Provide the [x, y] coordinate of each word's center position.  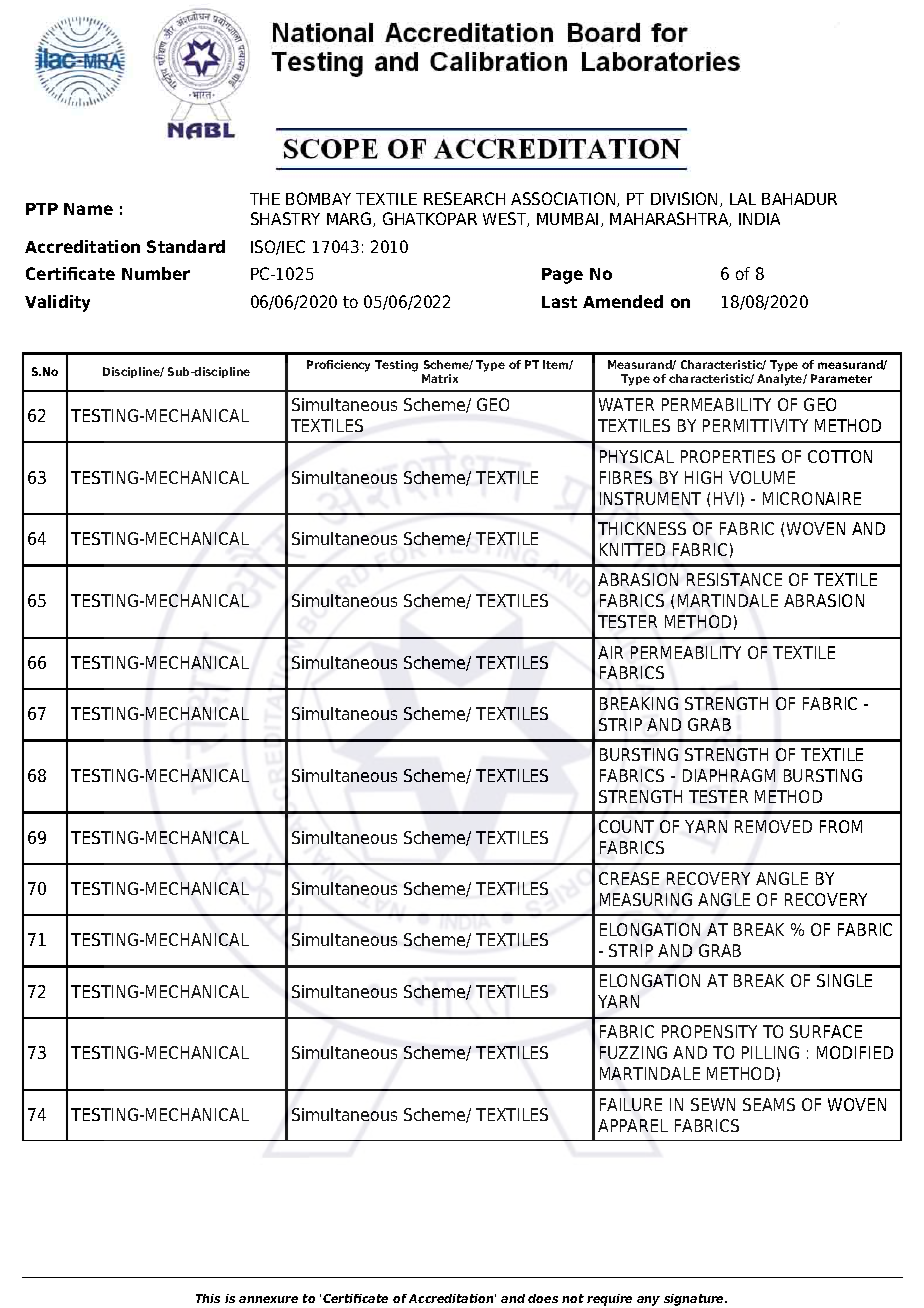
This [208, 1298]
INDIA [759, 219]
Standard [186, 246]
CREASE [629, 878]
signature [695, 1300]
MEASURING [646, 899]
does [543, 1298]
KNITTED [632, 549]
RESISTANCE [734, 579]
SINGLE [844, 980]
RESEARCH [464, 198]
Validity [57, 303]
